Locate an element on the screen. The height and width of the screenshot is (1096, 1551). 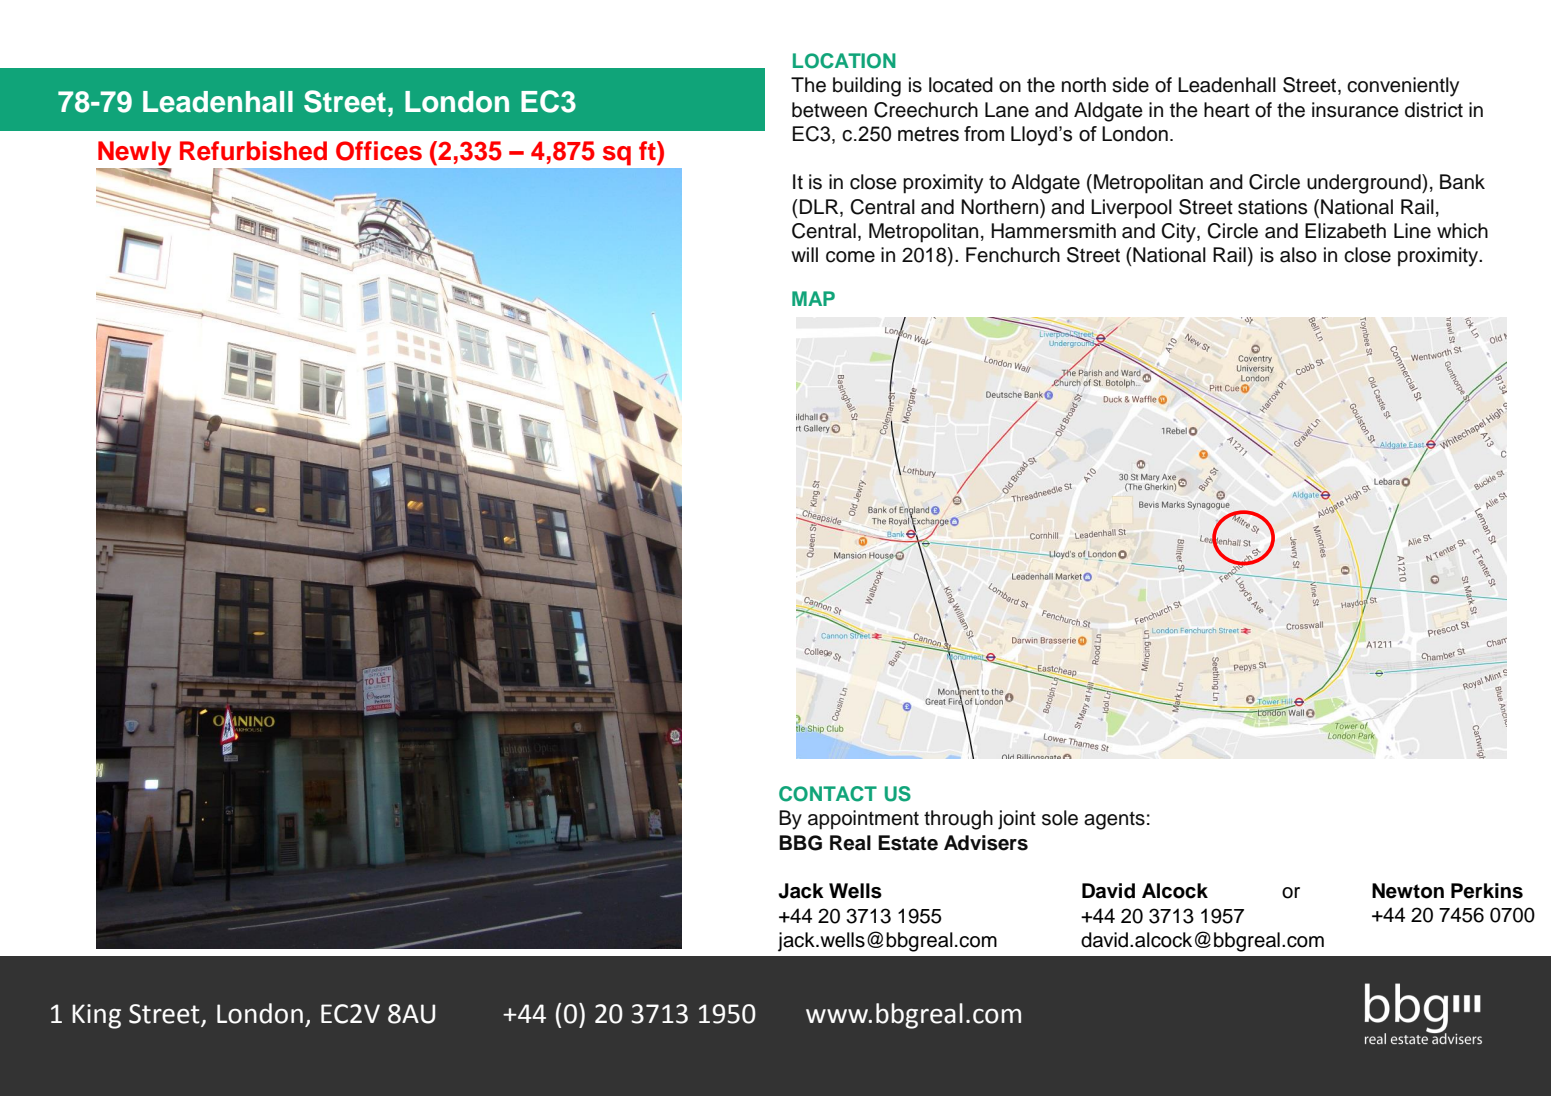
insurance is located at coordinates (1355, 110).
